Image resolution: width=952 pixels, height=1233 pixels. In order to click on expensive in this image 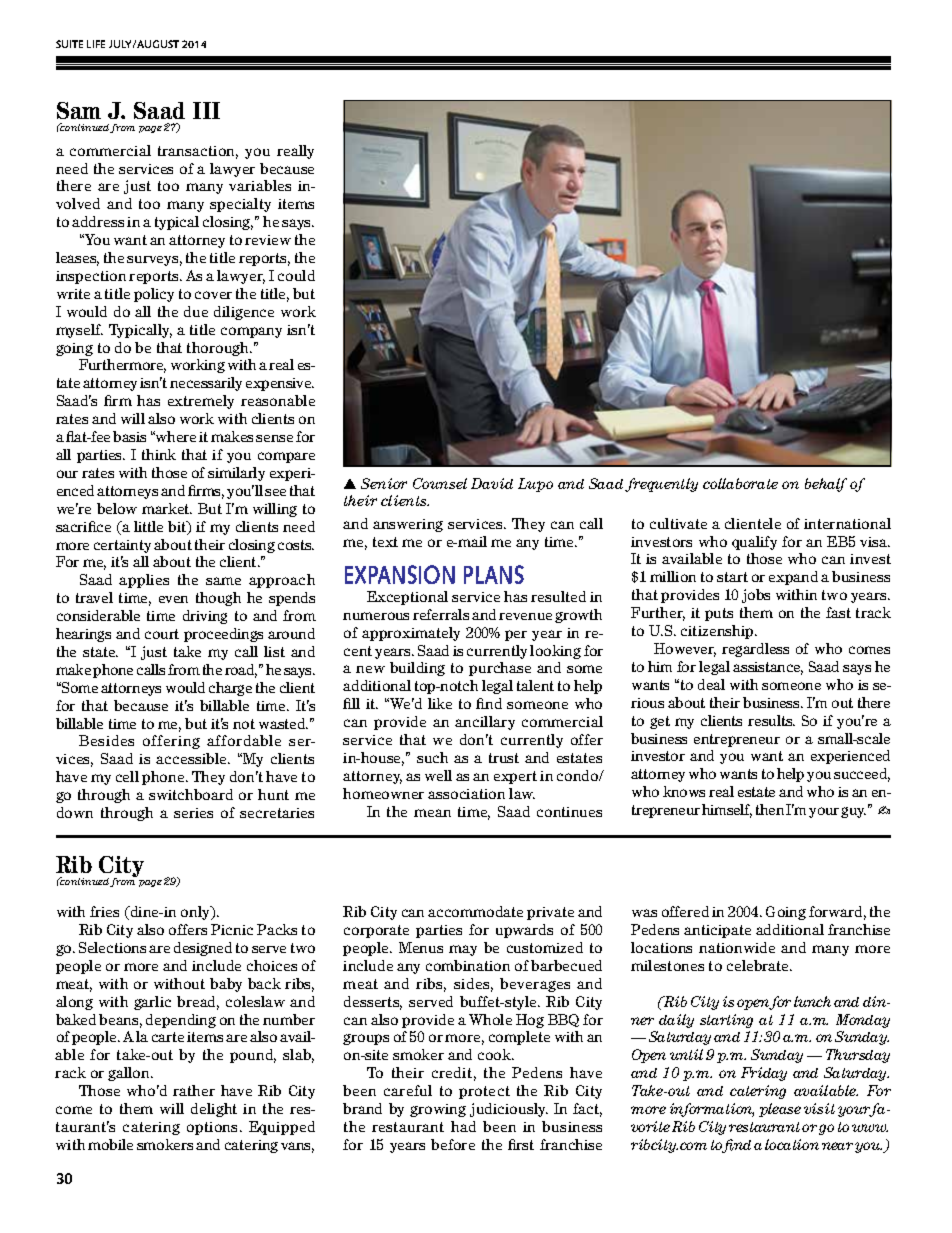, I will do `click(280, 384)`.
